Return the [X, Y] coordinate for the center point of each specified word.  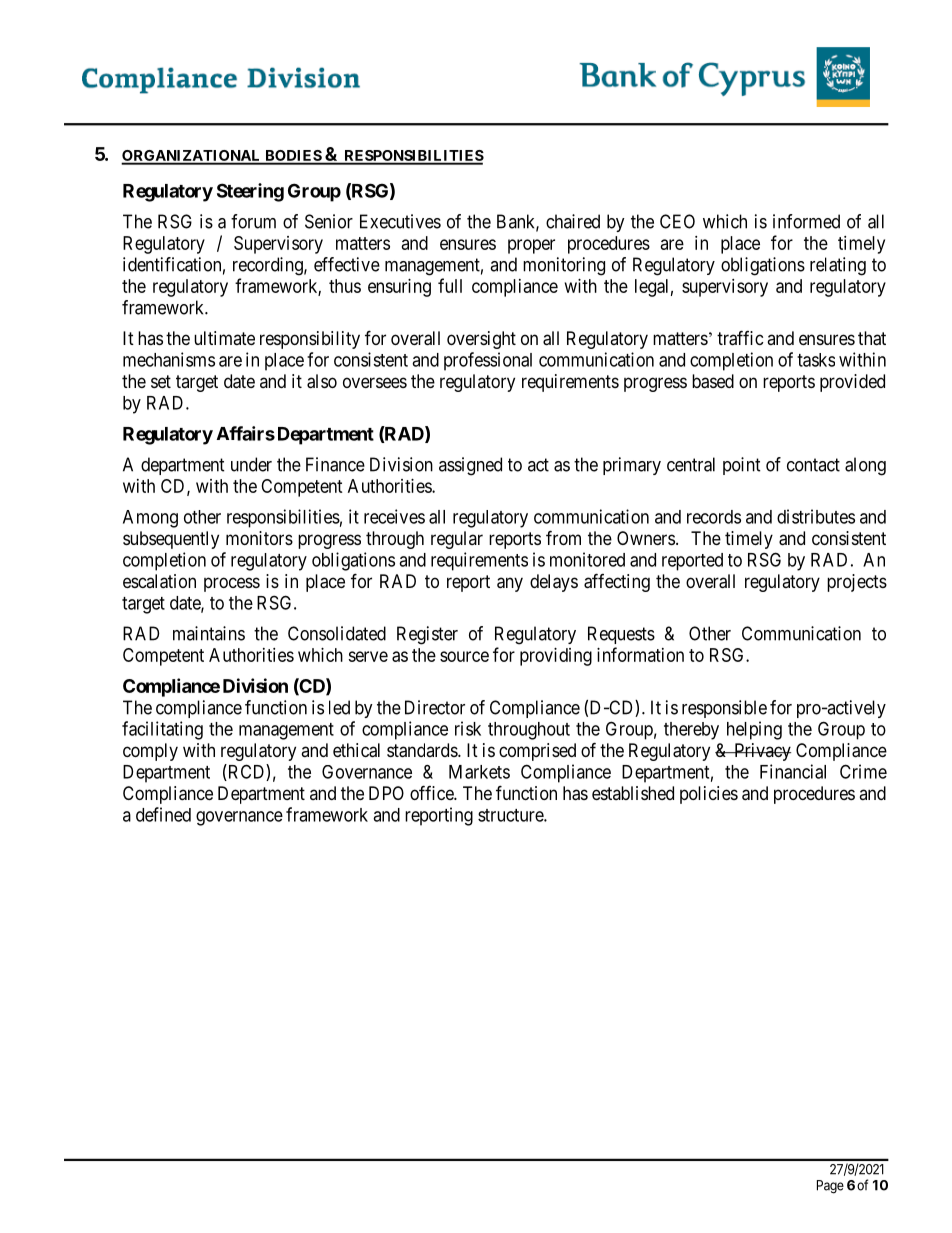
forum [253, 221]
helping [754, 730]
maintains [209, 633]
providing [556, 657]
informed [806, 221]
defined [163, 814]
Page [830, 1187]
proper [531, 246]
